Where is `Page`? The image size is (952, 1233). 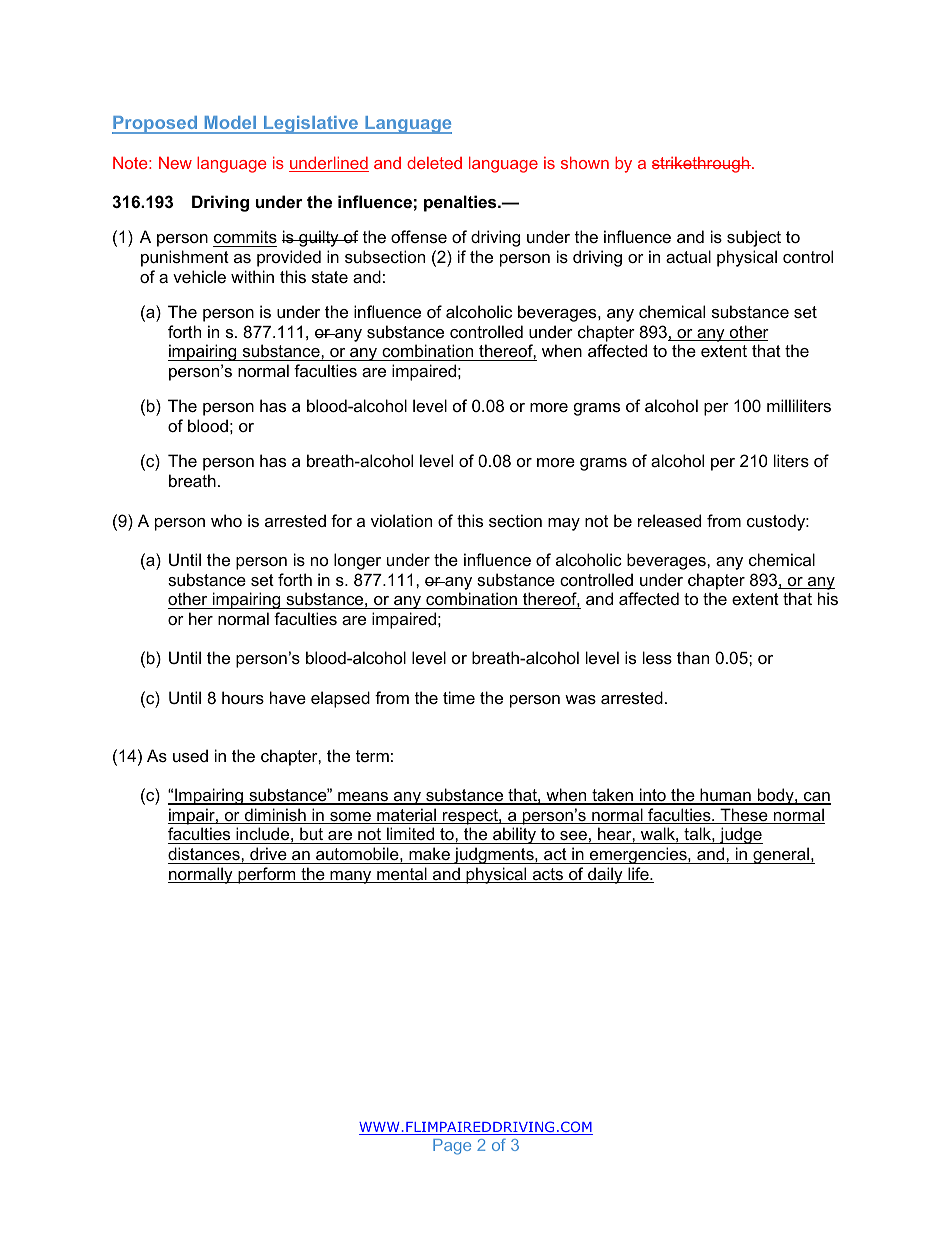
Page is located at coordinates (452, 1147).
